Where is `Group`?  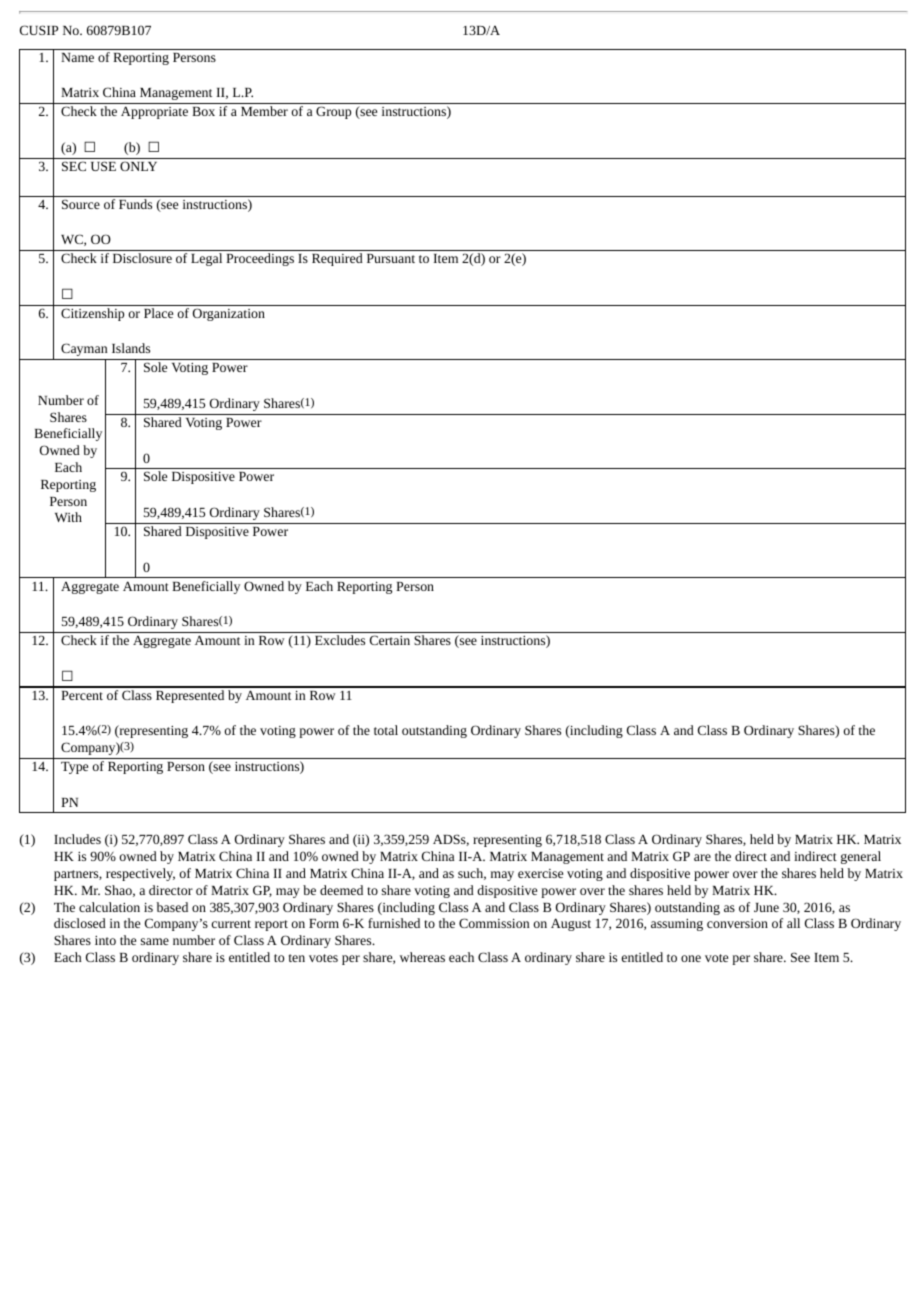
Group is located at coordinates (333, 112).
